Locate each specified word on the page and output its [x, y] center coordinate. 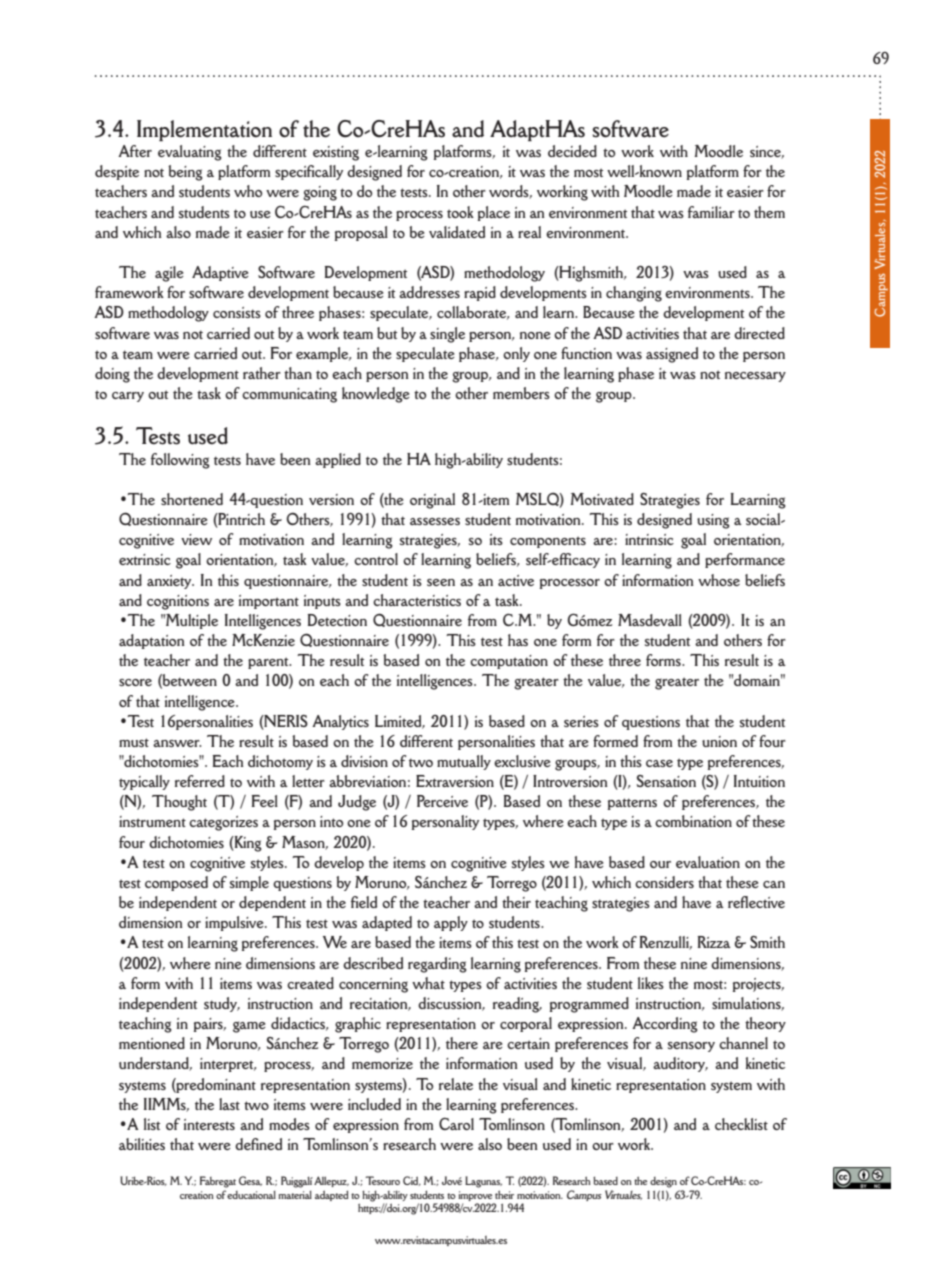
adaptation [152, 641]
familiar [711, 212]
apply [451, 923]
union [719, 741]
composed [176, 883]
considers [664, 882]
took [460, 212]
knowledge [376, 395]
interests [209, 1124]
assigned [672, 355]
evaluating [190, 153]
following [180, 461]
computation [509, 662]
